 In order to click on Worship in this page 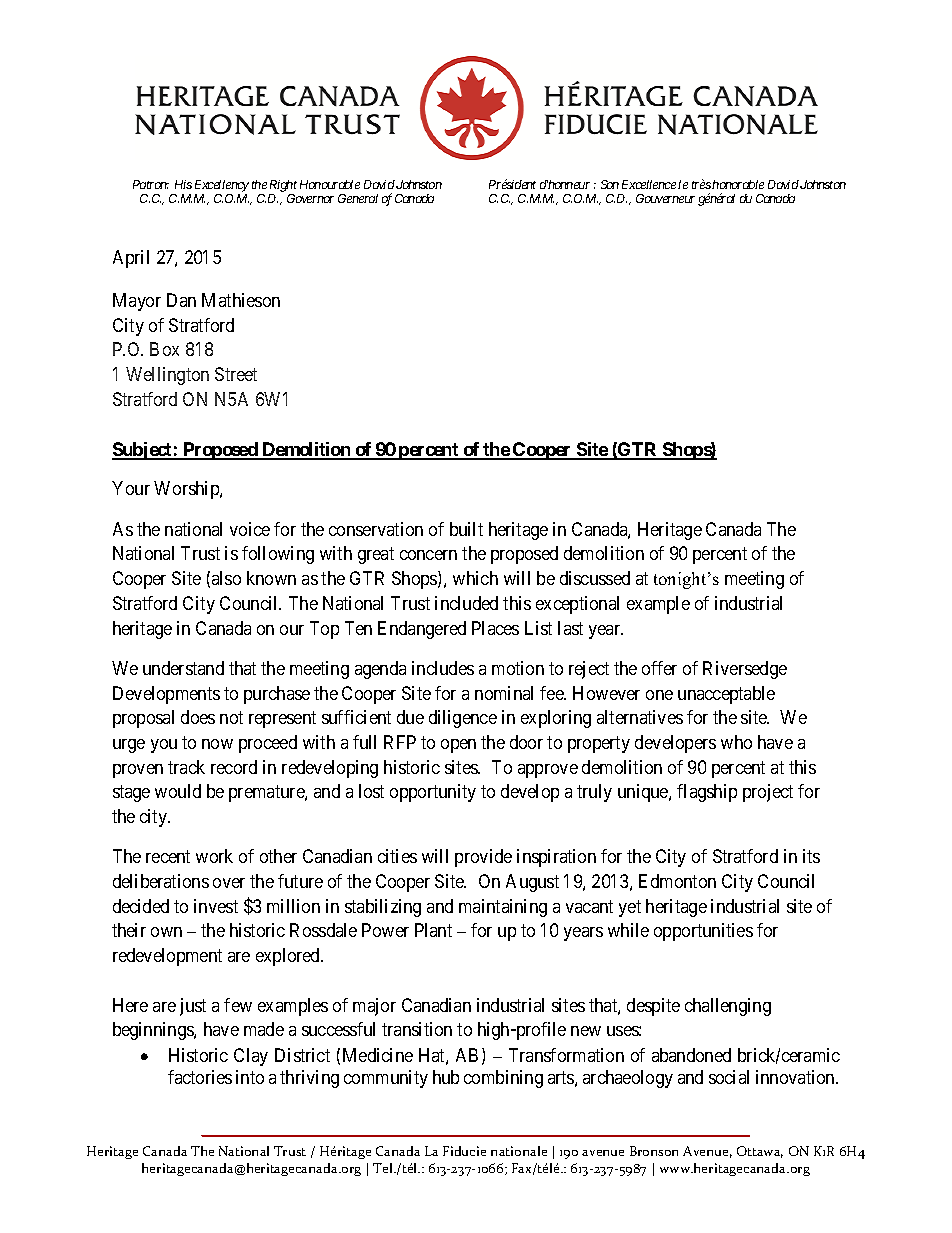, I will do `click(187, 490)`.
